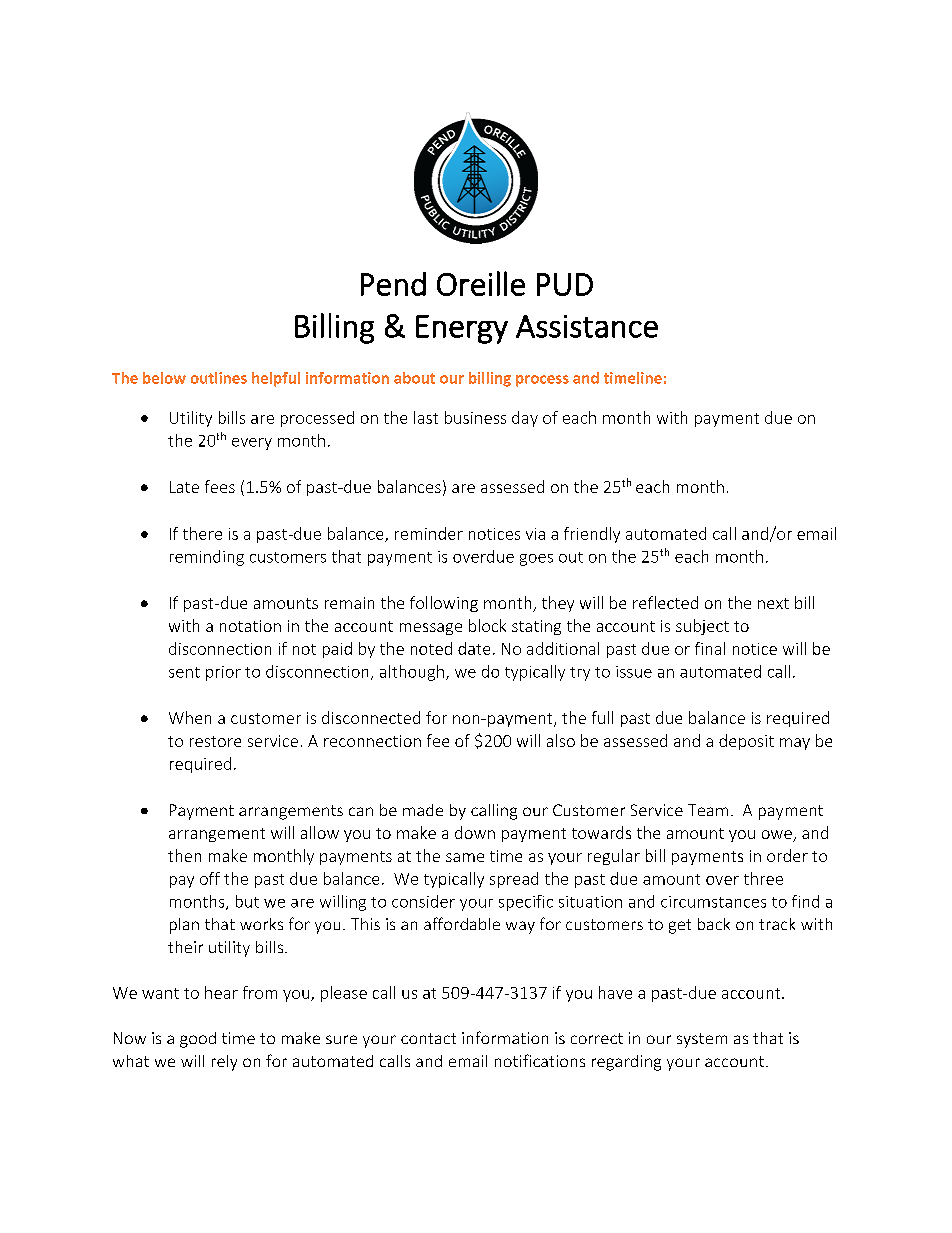  Describe the element at coordinates (428, 1038) in the document. I see `contact` at that location.
